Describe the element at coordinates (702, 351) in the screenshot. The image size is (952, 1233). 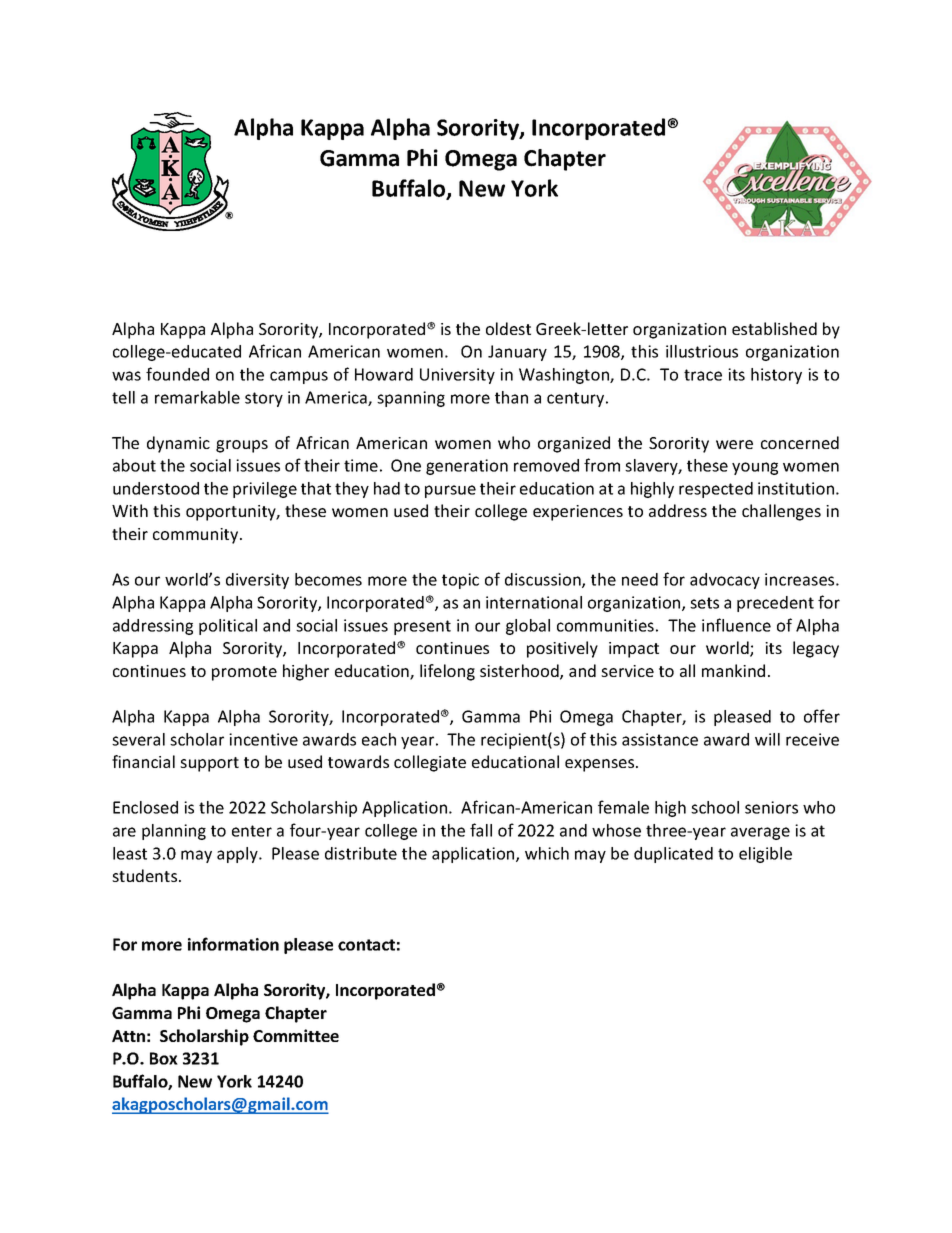
I see `illustrious` at that location.
